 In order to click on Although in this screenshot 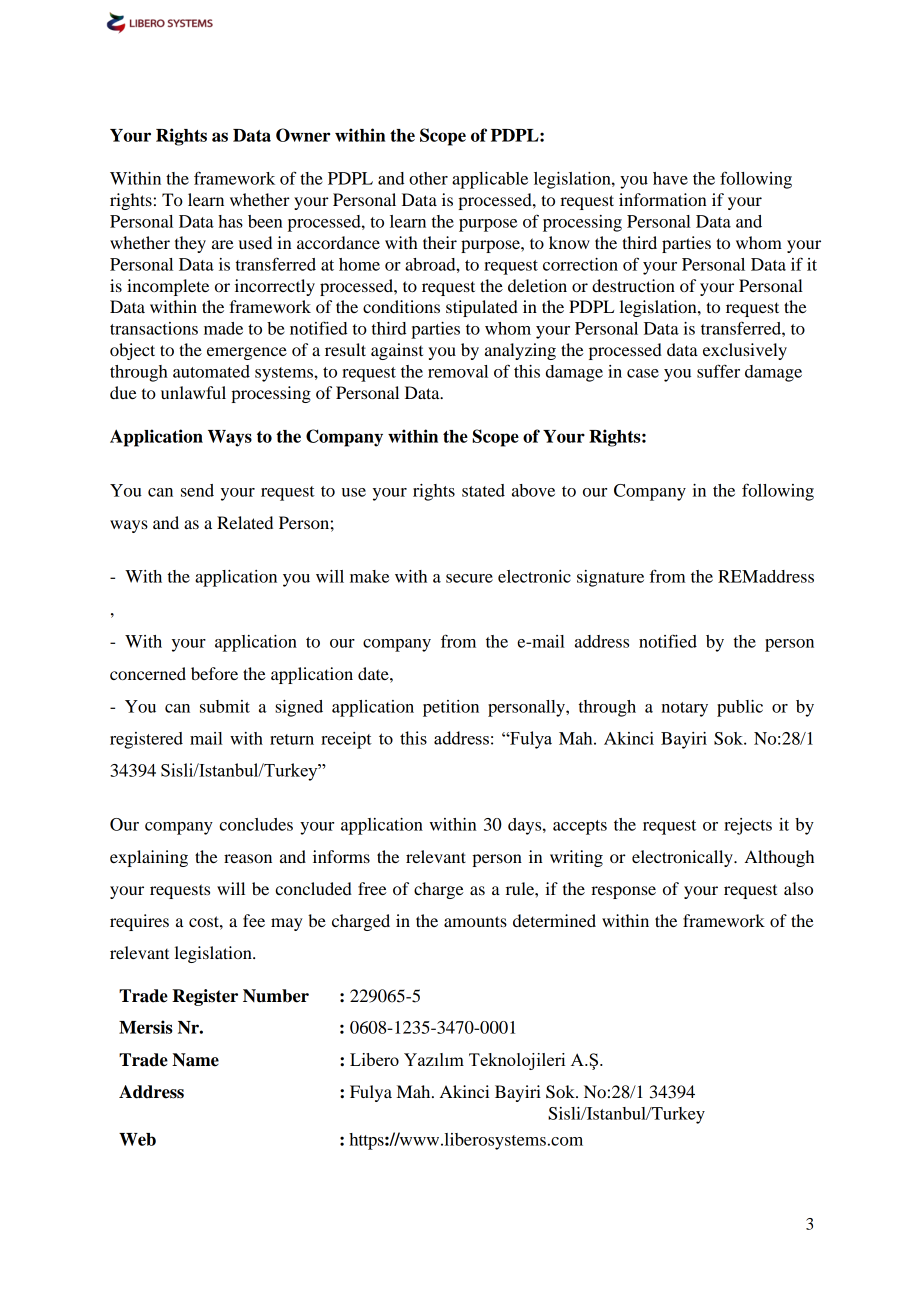, I will do `click(779, 858)`.
